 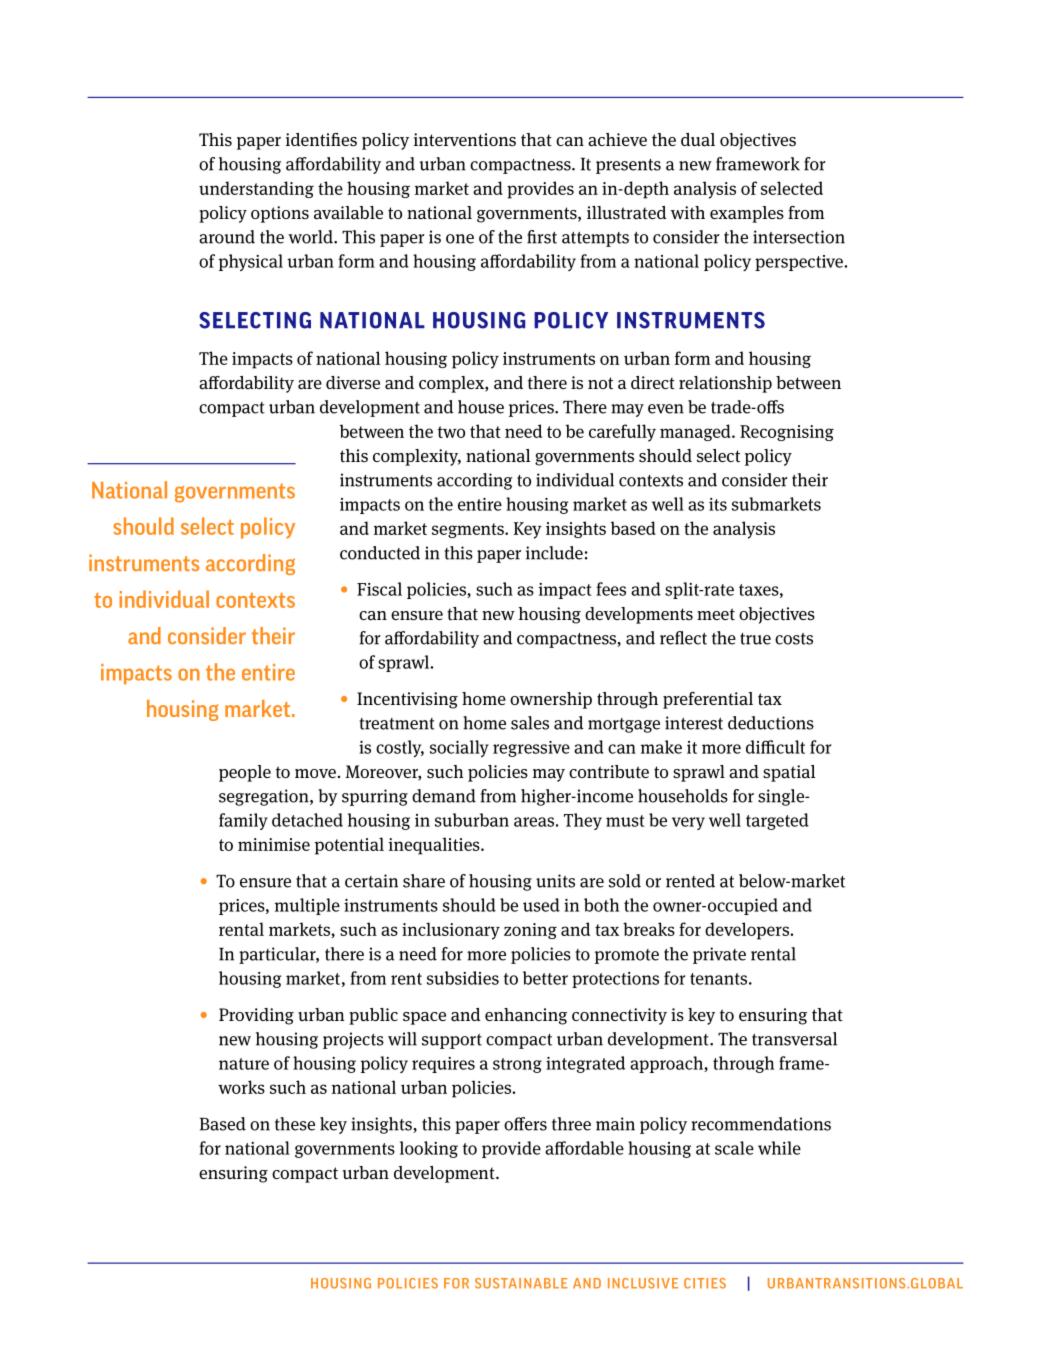 I want to click on examples, so click(x=747, y=214).
